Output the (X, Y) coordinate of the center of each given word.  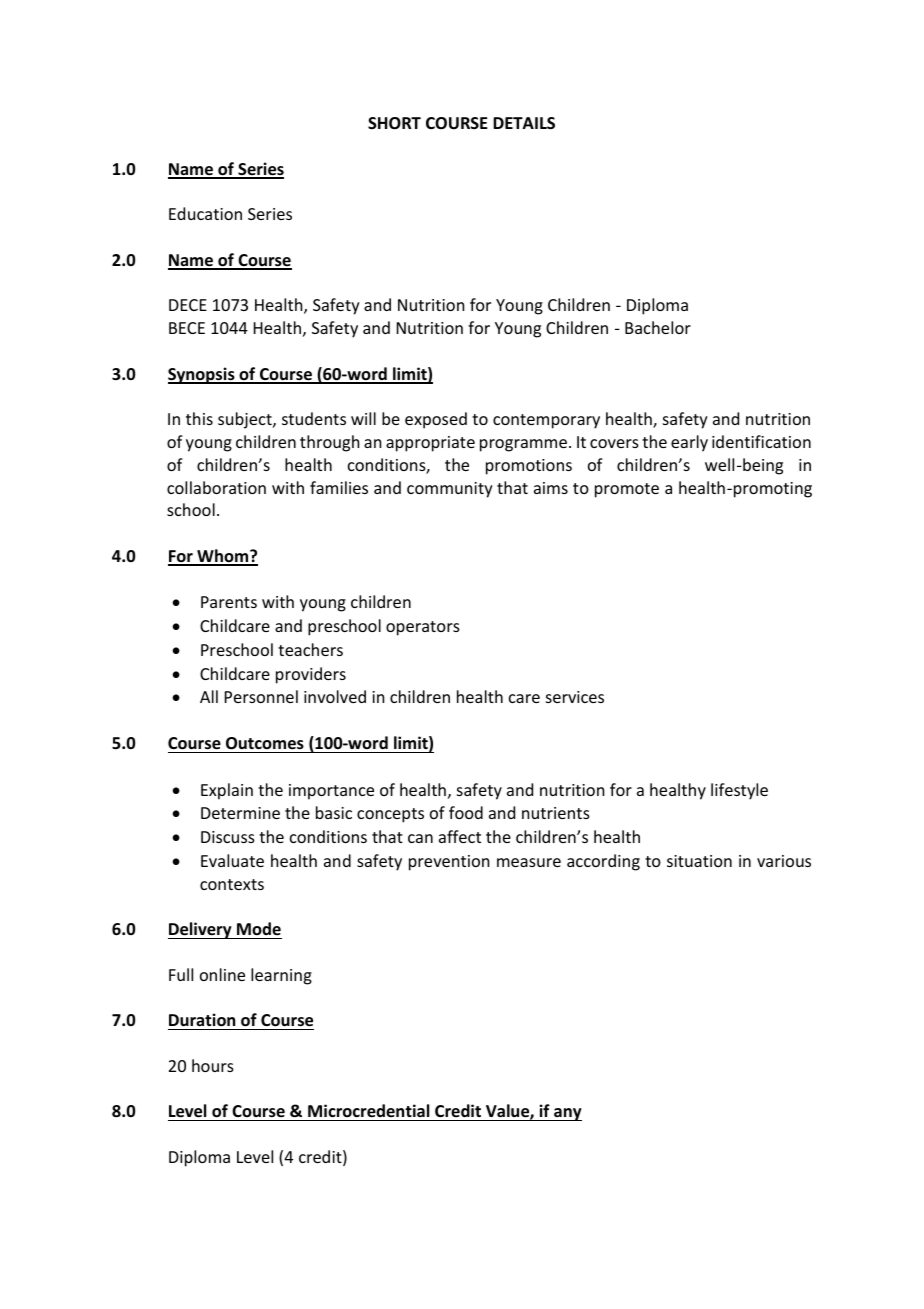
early (689, 443)
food (466, 812)
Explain (227, 791)
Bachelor (658, 327)
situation (699, 861)
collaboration (216, 487)
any (567, 1114)
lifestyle (739, 791)
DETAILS (524, 123)
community (450, 490)
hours (213, 1065)
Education (205, 213)
